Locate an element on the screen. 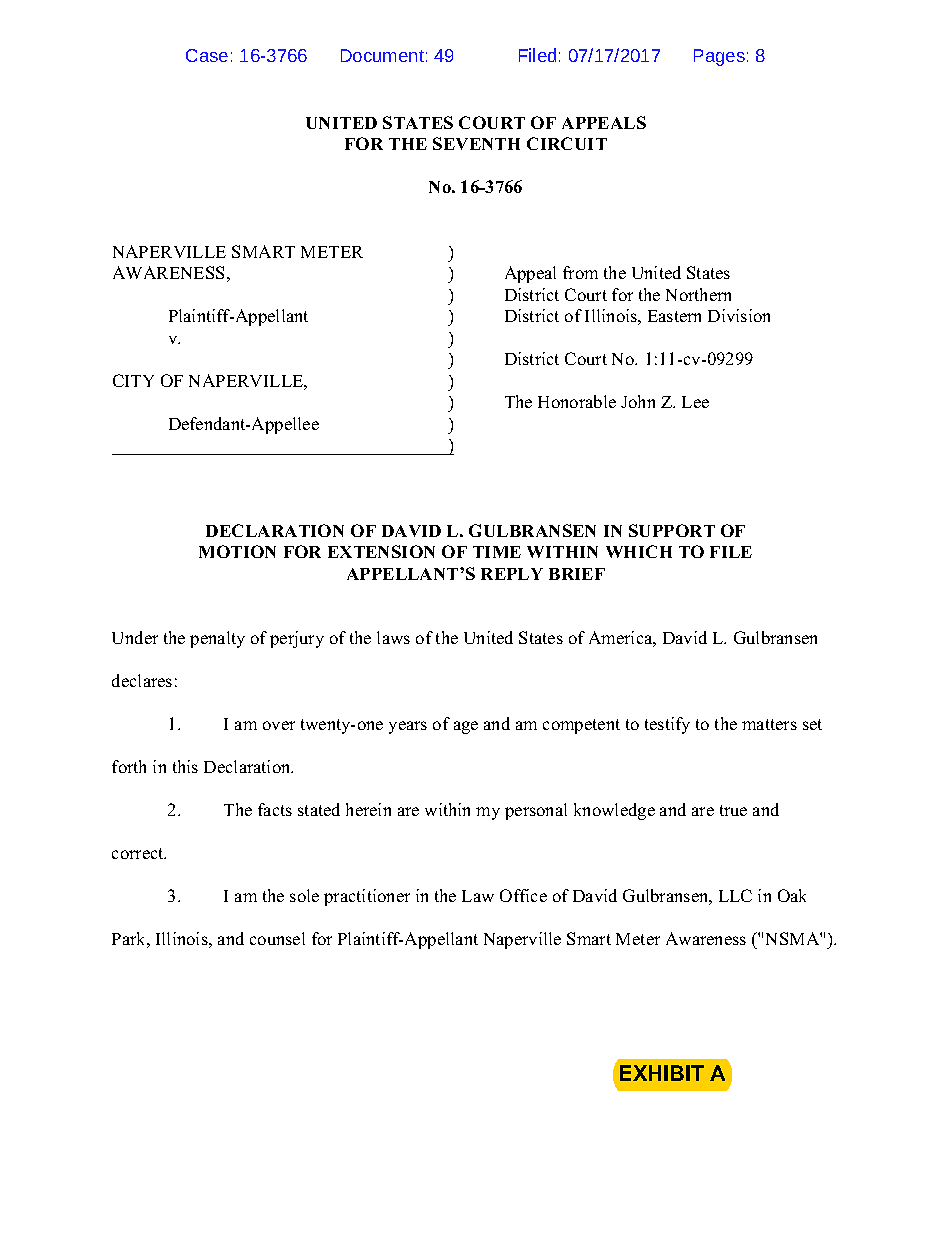 Image resolution: width=952 pixels, height=1233 pixels. SEVENTH is located at coordinates (476, 143).
